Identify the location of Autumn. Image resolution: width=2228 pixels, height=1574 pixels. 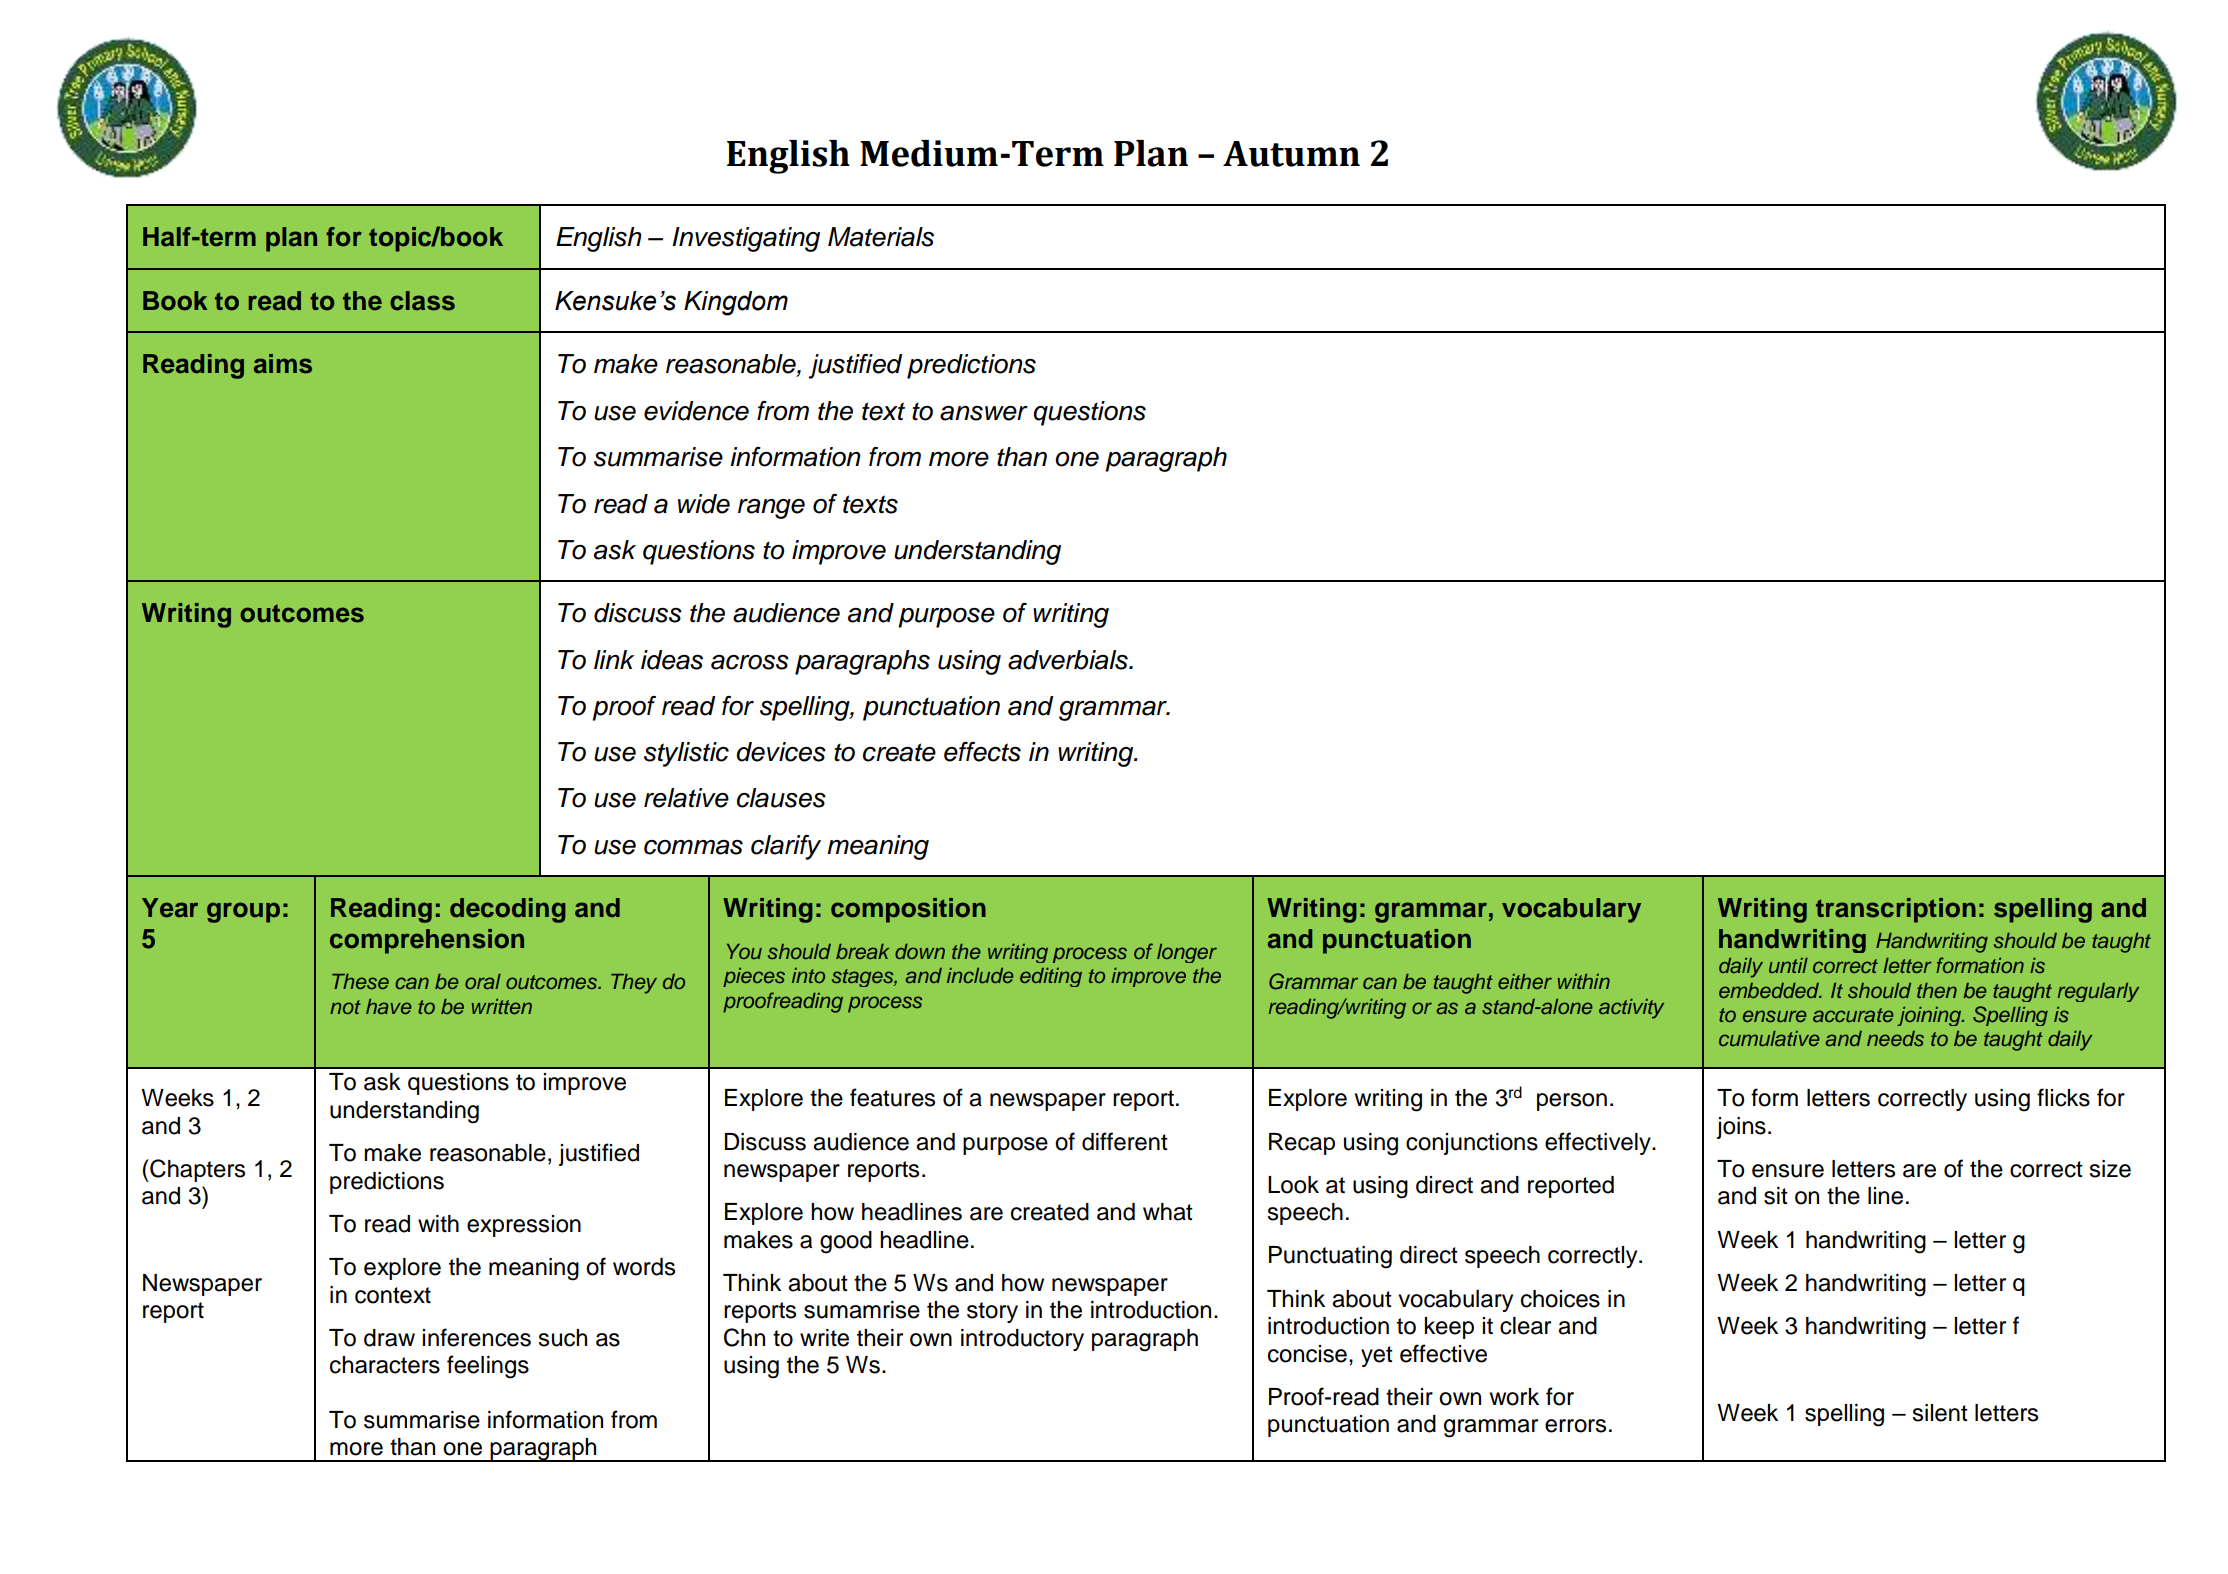
(1291, 154).
